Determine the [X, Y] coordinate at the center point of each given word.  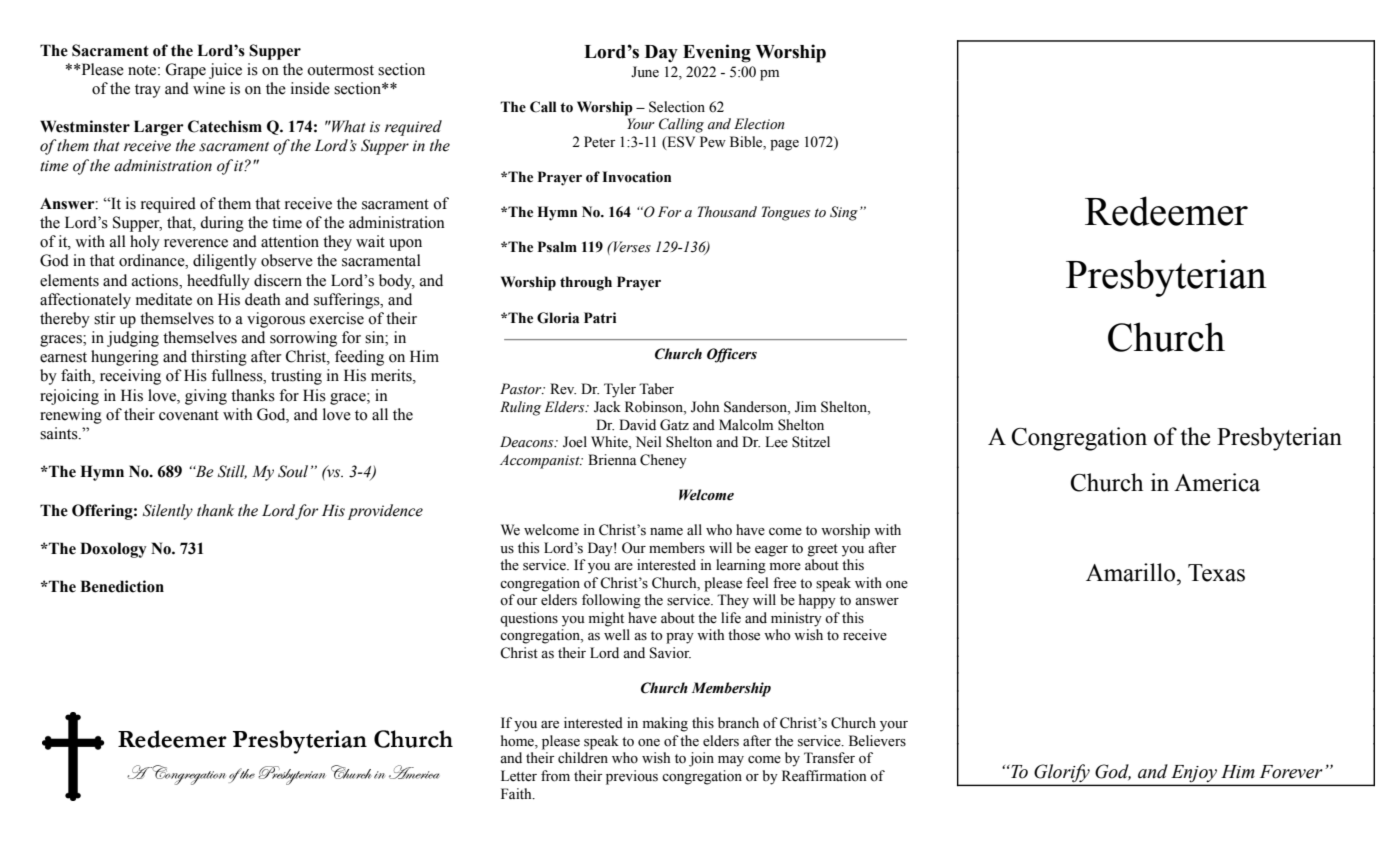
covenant [189, 415]
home [518, 741]
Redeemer [1166, 211]
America [1217, 482]
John [705, 407]
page [784, 145]
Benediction [122, 586]
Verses [631, 247]
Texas [1216, 573]
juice [225, 71]
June [645, 72]
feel [757, 583]
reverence [196, 243]
